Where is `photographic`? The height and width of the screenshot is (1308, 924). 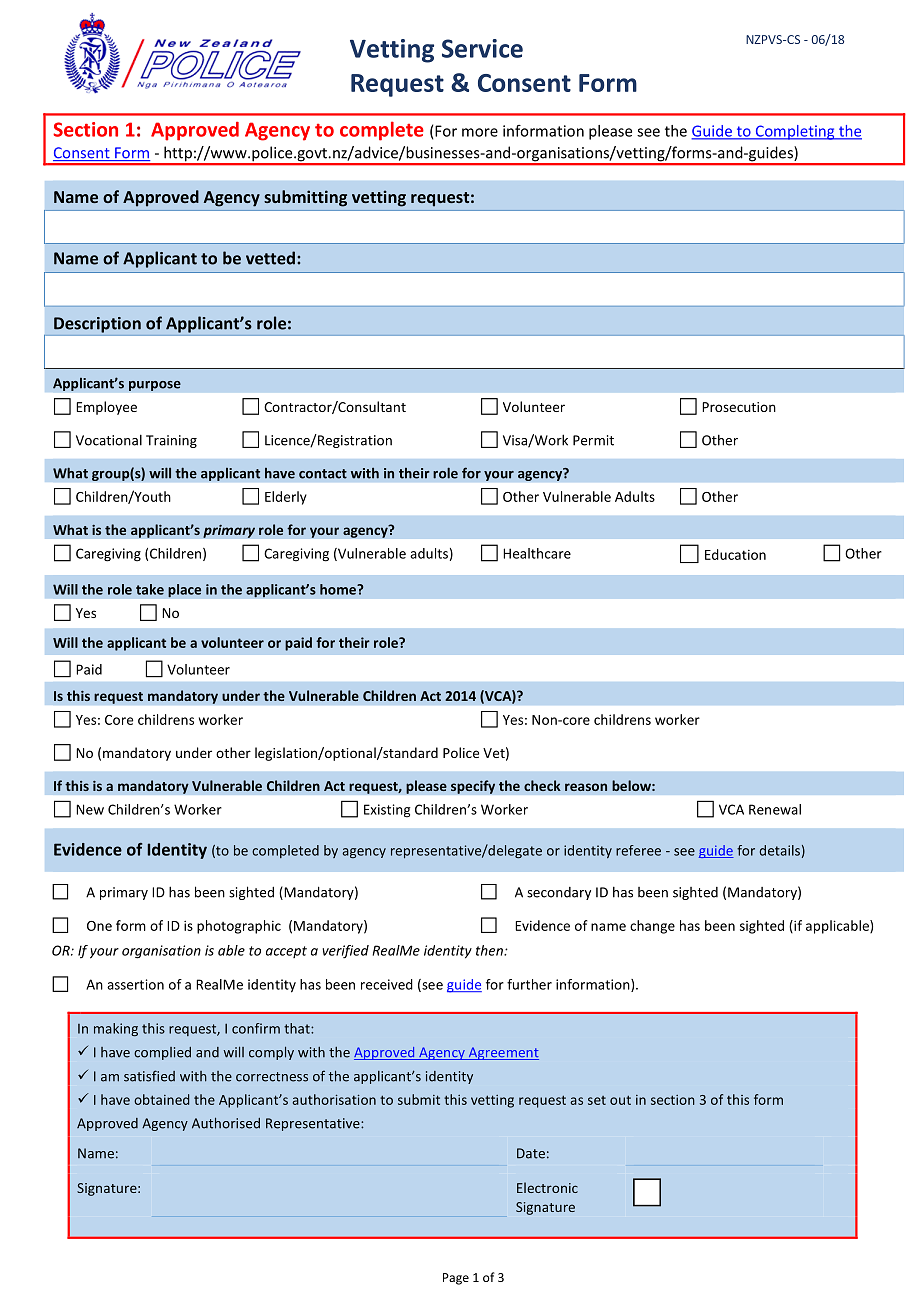
photographic is located at coordinates (239, 927).
